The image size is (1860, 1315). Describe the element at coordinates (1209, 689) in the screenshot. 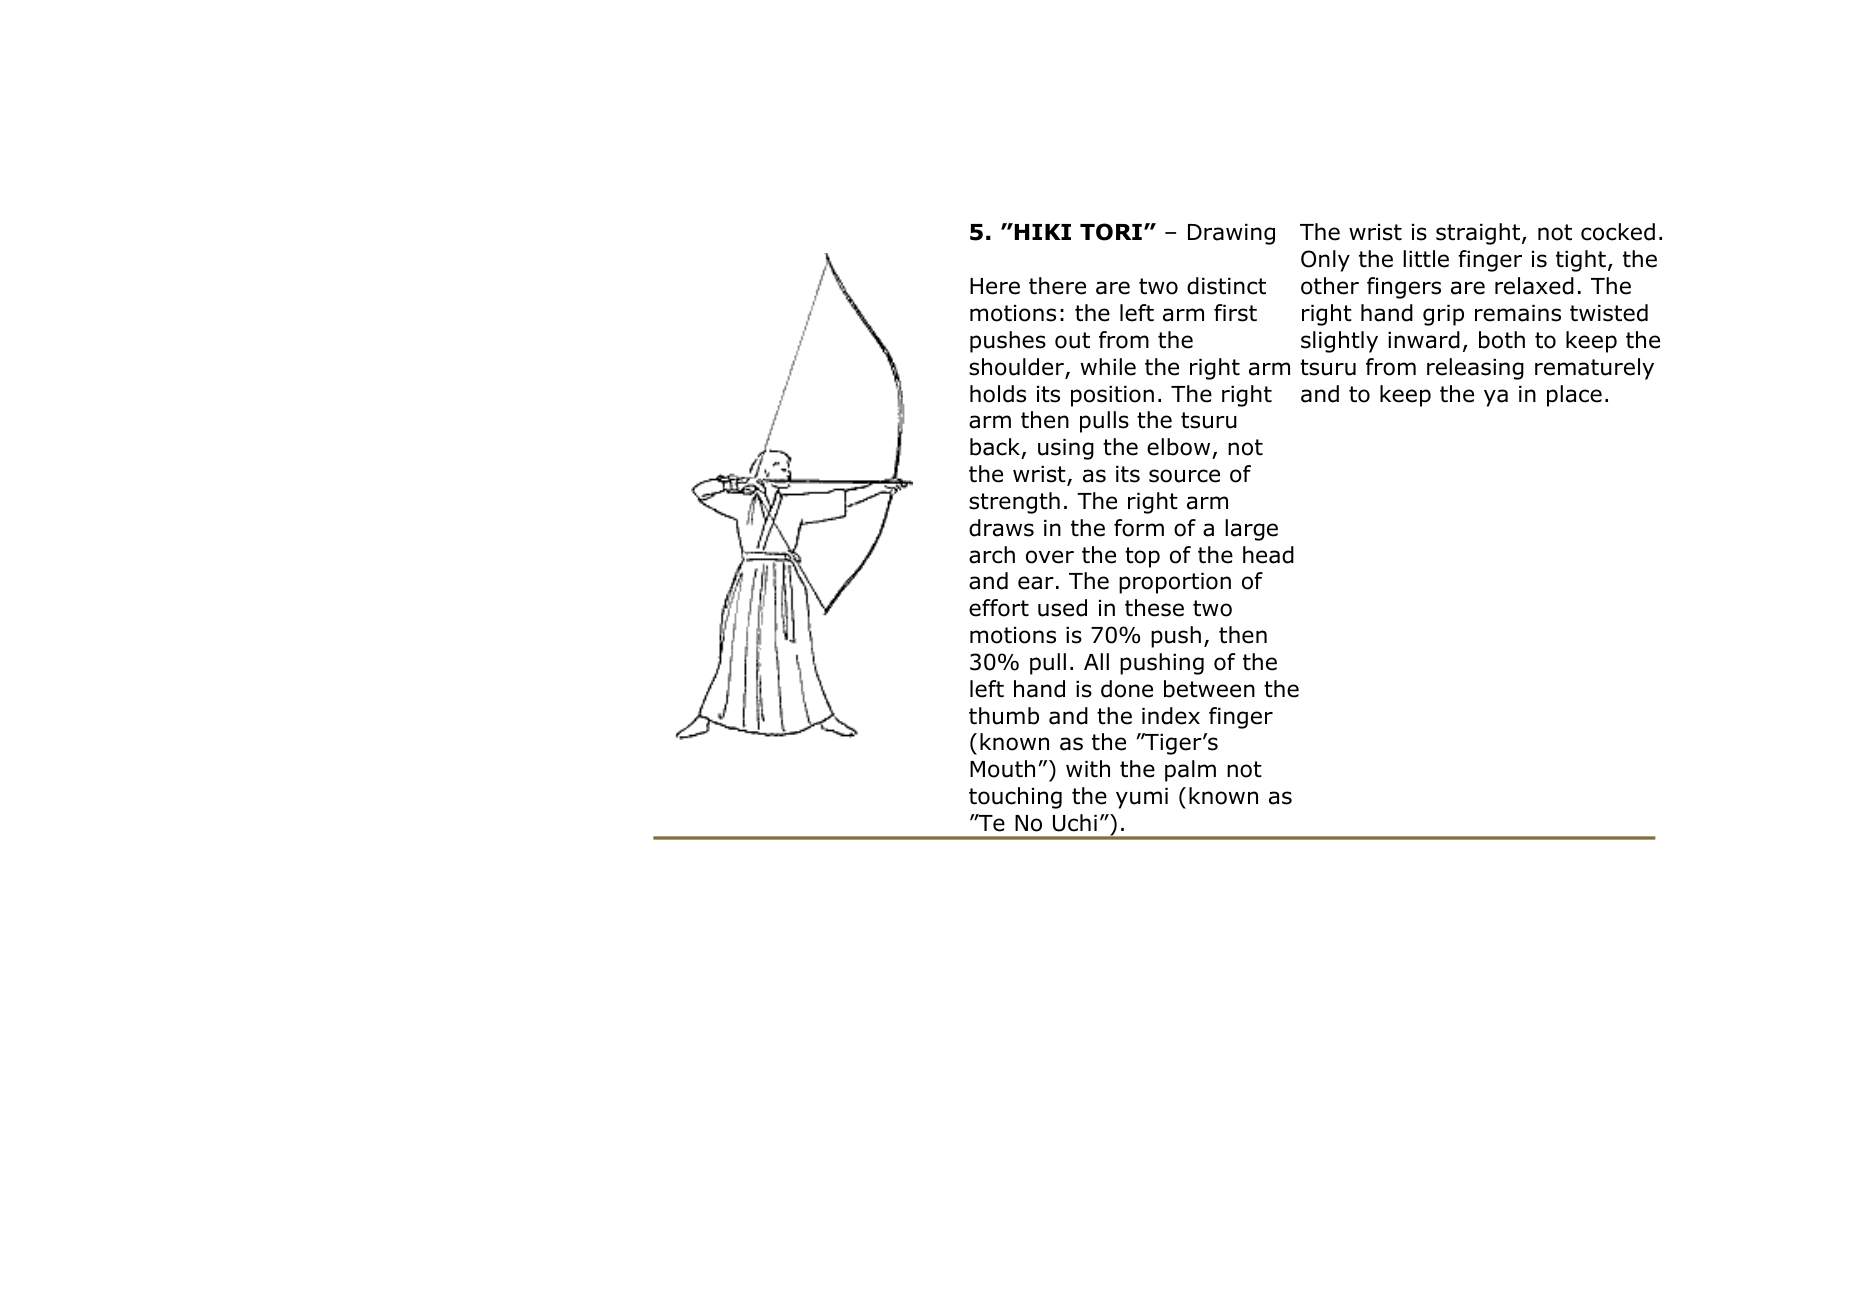

I see `between` at that location.
